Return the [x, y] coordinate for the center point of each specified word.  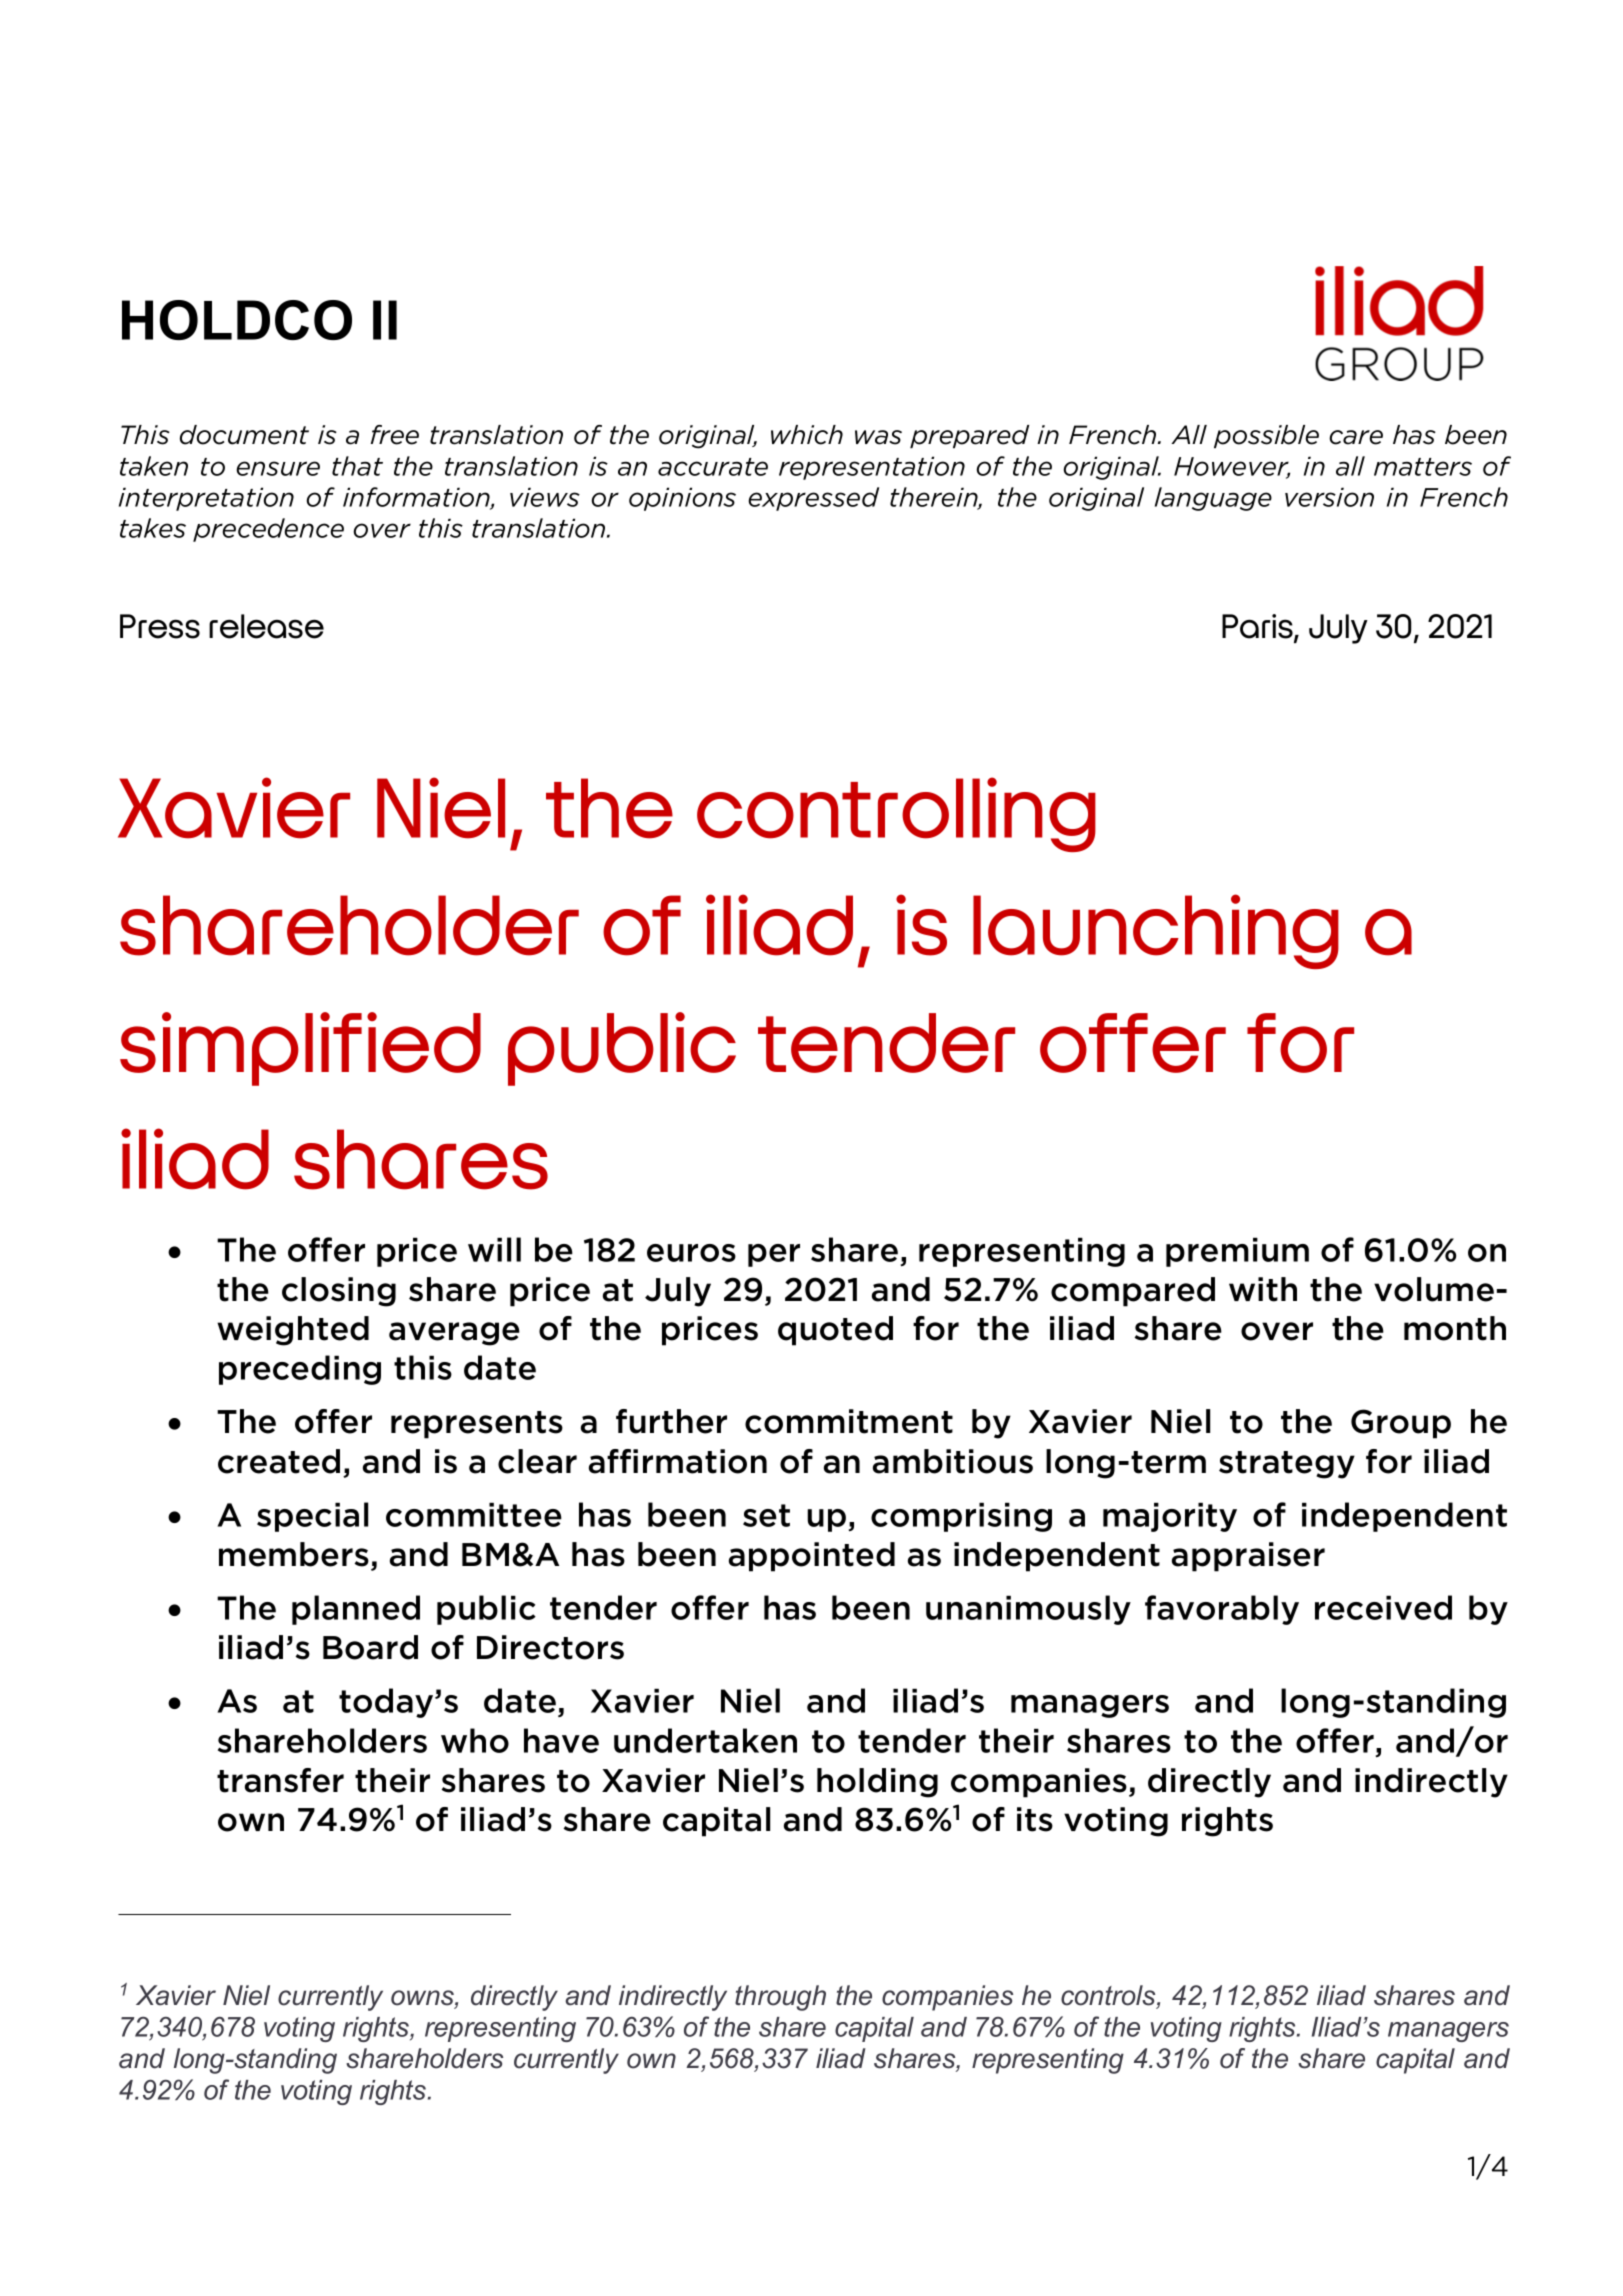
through [780, 1998]
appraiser [1248, 1557]
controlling [896, 814]
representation [872, 468]
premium [1237, 1252]
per [774, 1255]
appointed [812, 1557]
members [294, 1554]
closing [339, 1292]
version [1329, 497]
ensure [278, 468]
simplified [300, 1049]
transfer [280, 1780]
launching [1156, 931]
